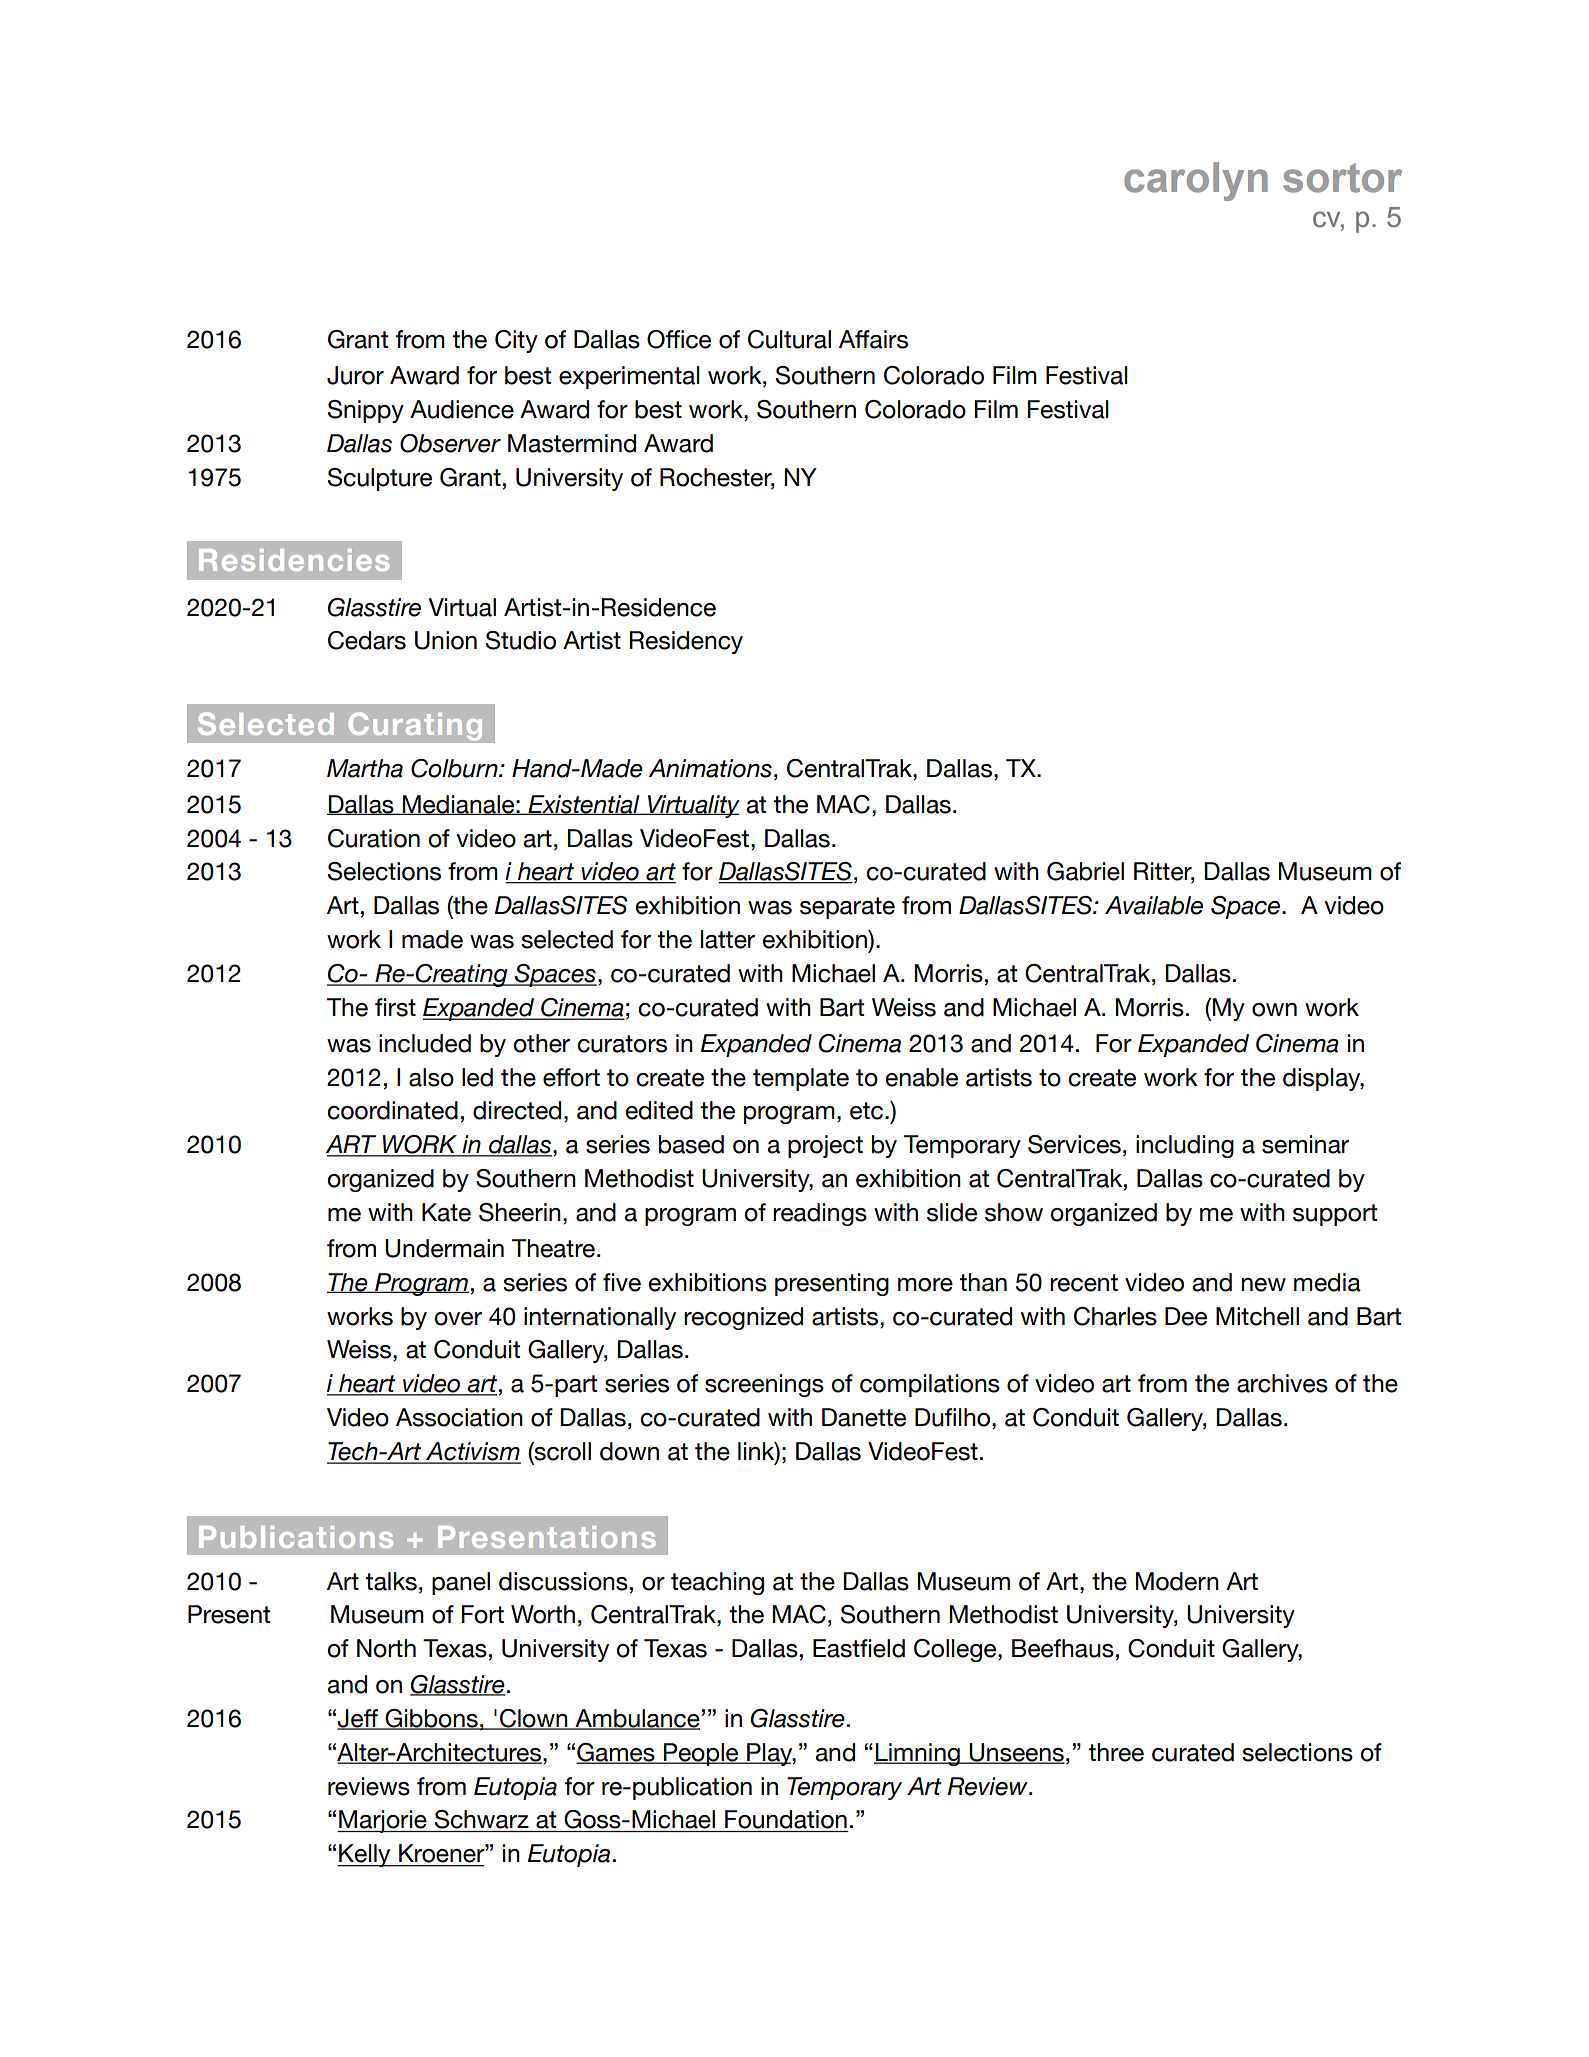 This page has width=1589, height=2057. I want to click on Schwarz, so click(482, 1819).
